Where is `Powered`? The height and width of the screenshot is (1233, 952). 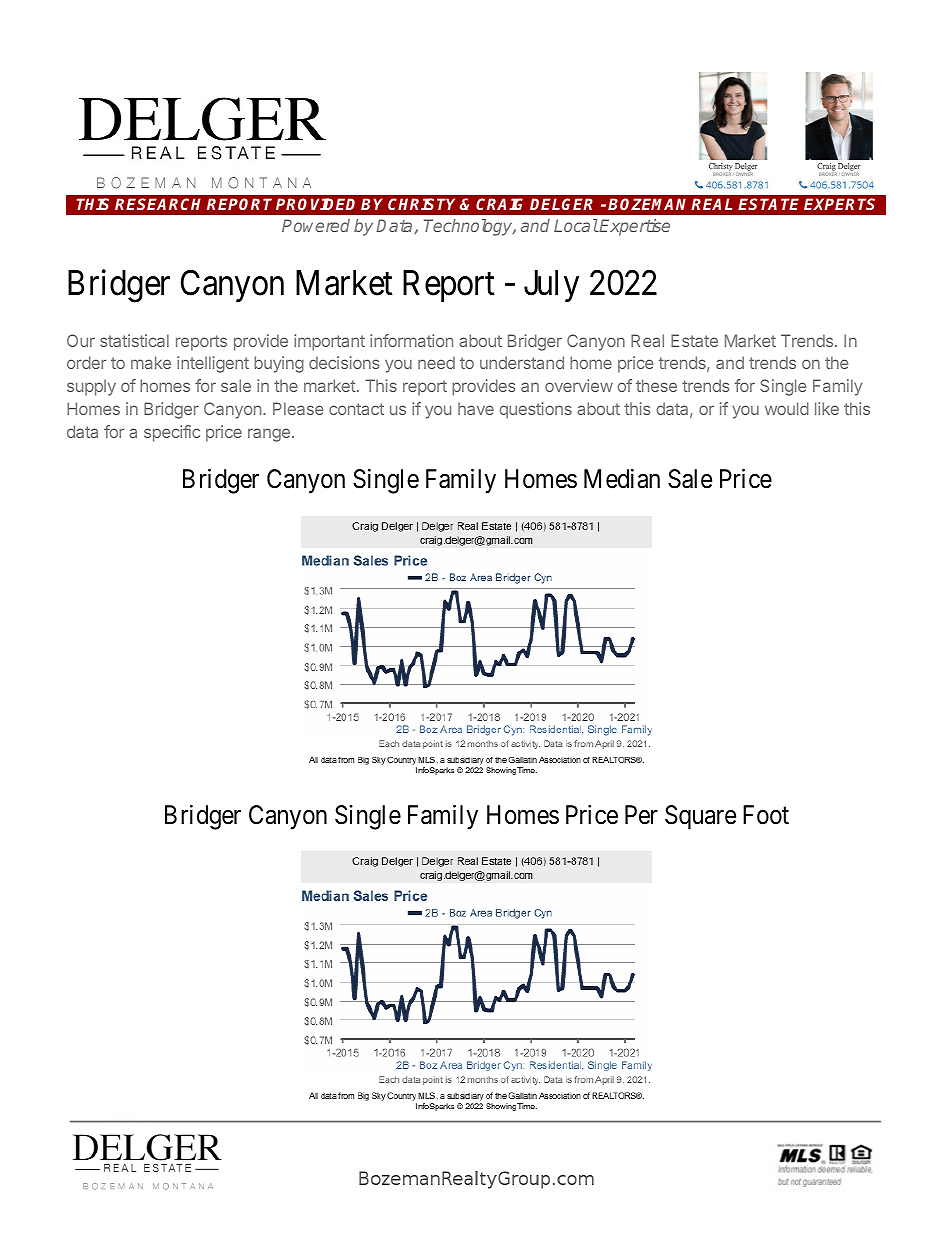
Powered is located at coordinates (316, 225).
